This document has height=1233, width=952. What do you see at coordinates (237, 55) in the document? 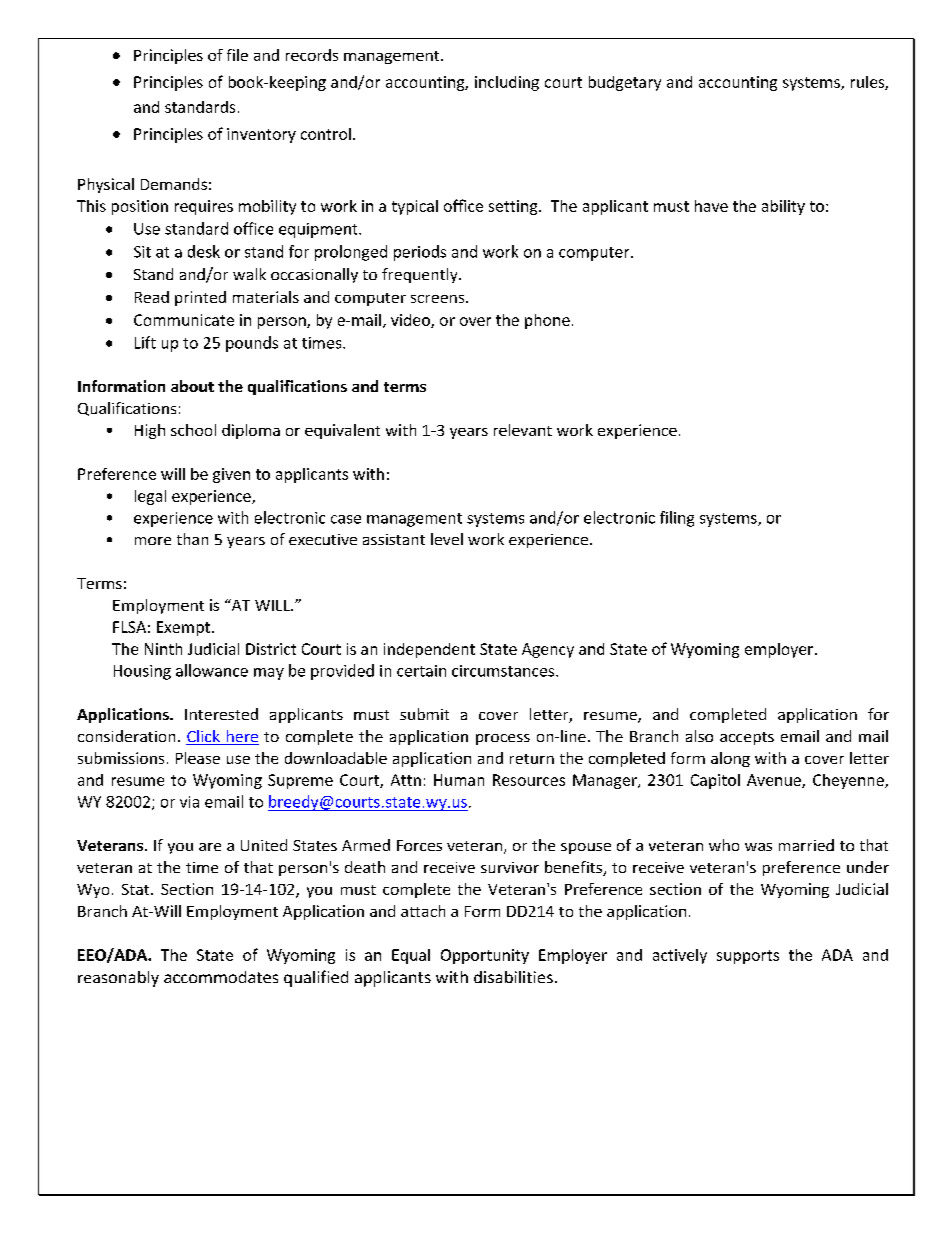
I see `file` at bounding box center [237, 55].
